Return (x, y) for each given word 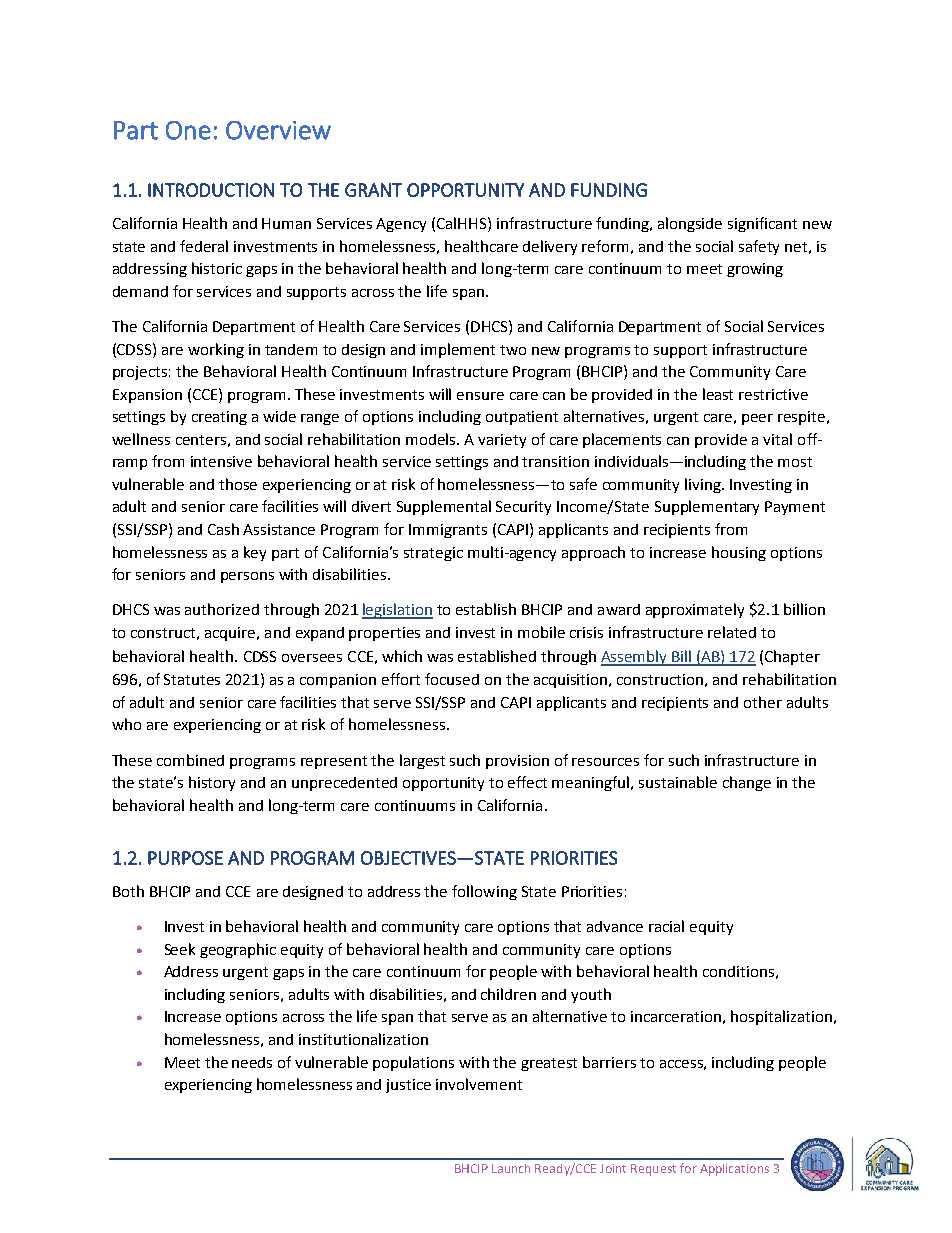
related (732, 632)
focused (452, 679)
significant (762, 224)
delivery (550, 247)
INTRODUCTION (211, 190)
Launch (511, 1168)
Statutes (192, 679)
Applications (734, 1170)
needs (252, 1062)
